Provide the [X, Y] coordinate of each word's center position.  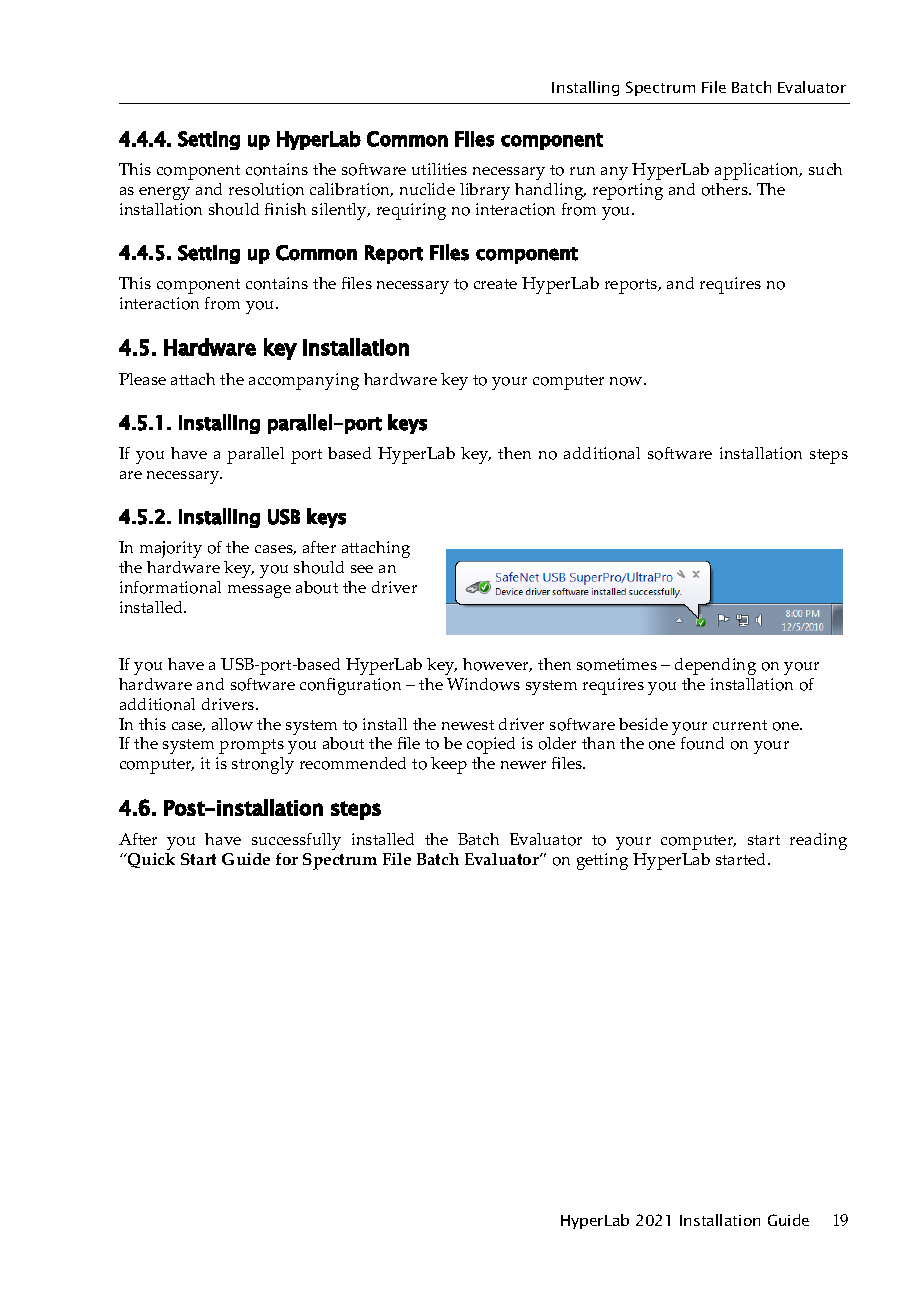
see [362, 569]
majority [171, 549]
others [726, 189]
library [485, 191]
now [627, 381]
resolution [266, 189]
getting [602, 861]
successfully [296, 841]
